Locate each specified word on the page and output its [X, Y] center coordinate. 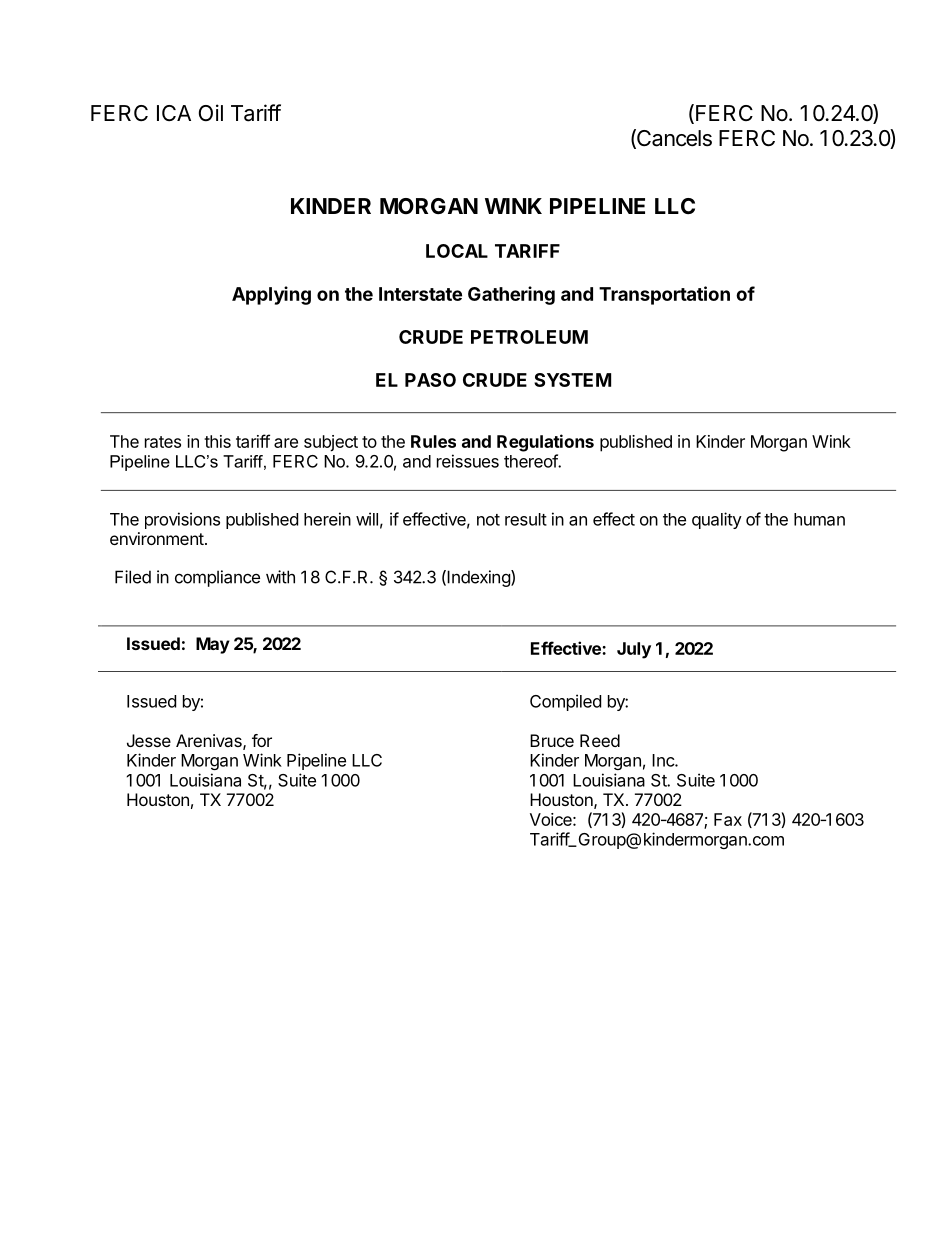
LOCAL [457, 251]
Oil [211, 112]
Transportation [664, 295]
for [262, 740]
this [217, 441]
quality [717, 520]
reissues [468, 461]
